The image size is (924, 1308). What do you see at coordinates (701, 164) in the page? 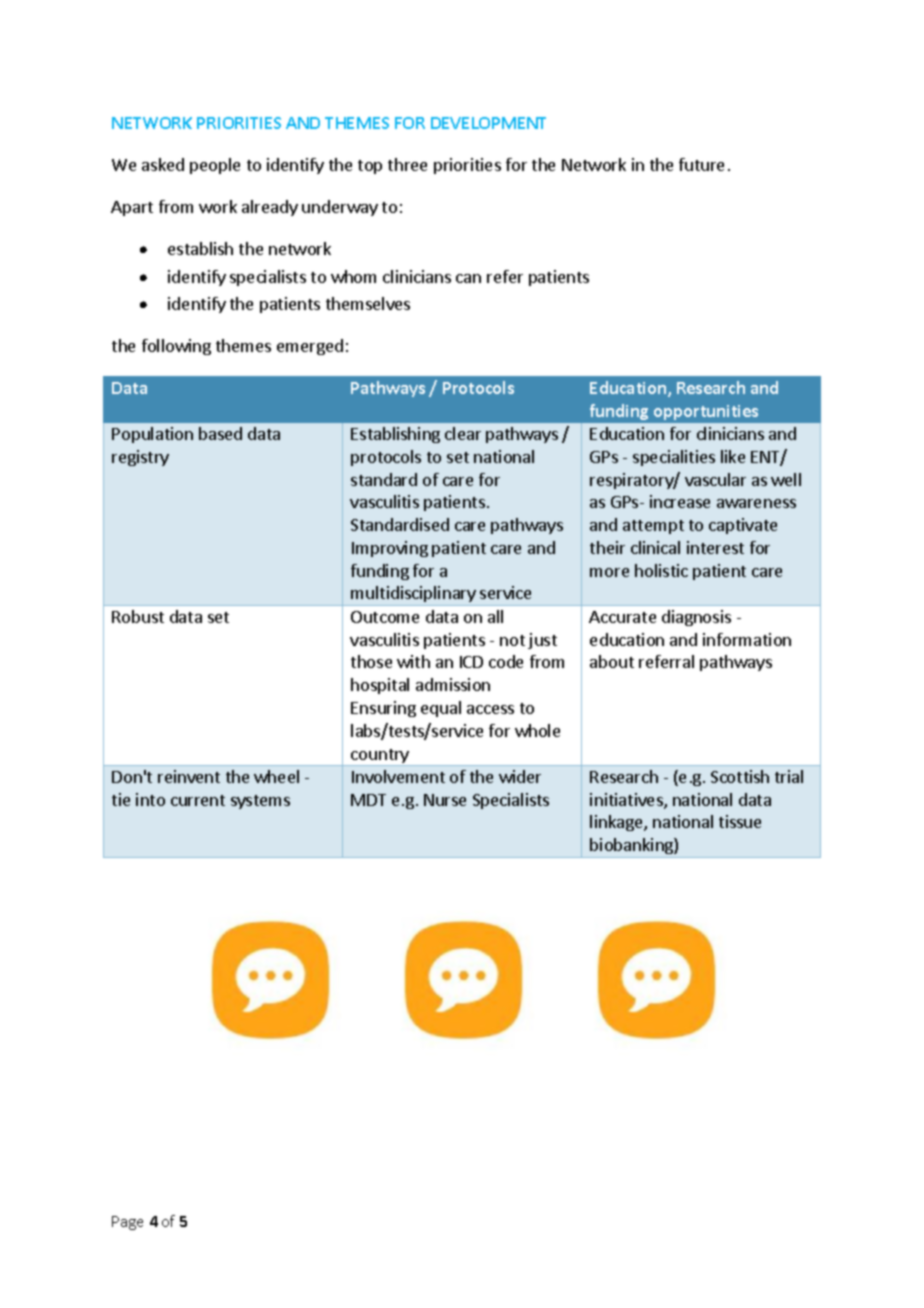
I see `future` at bounding box center [701, 164].
